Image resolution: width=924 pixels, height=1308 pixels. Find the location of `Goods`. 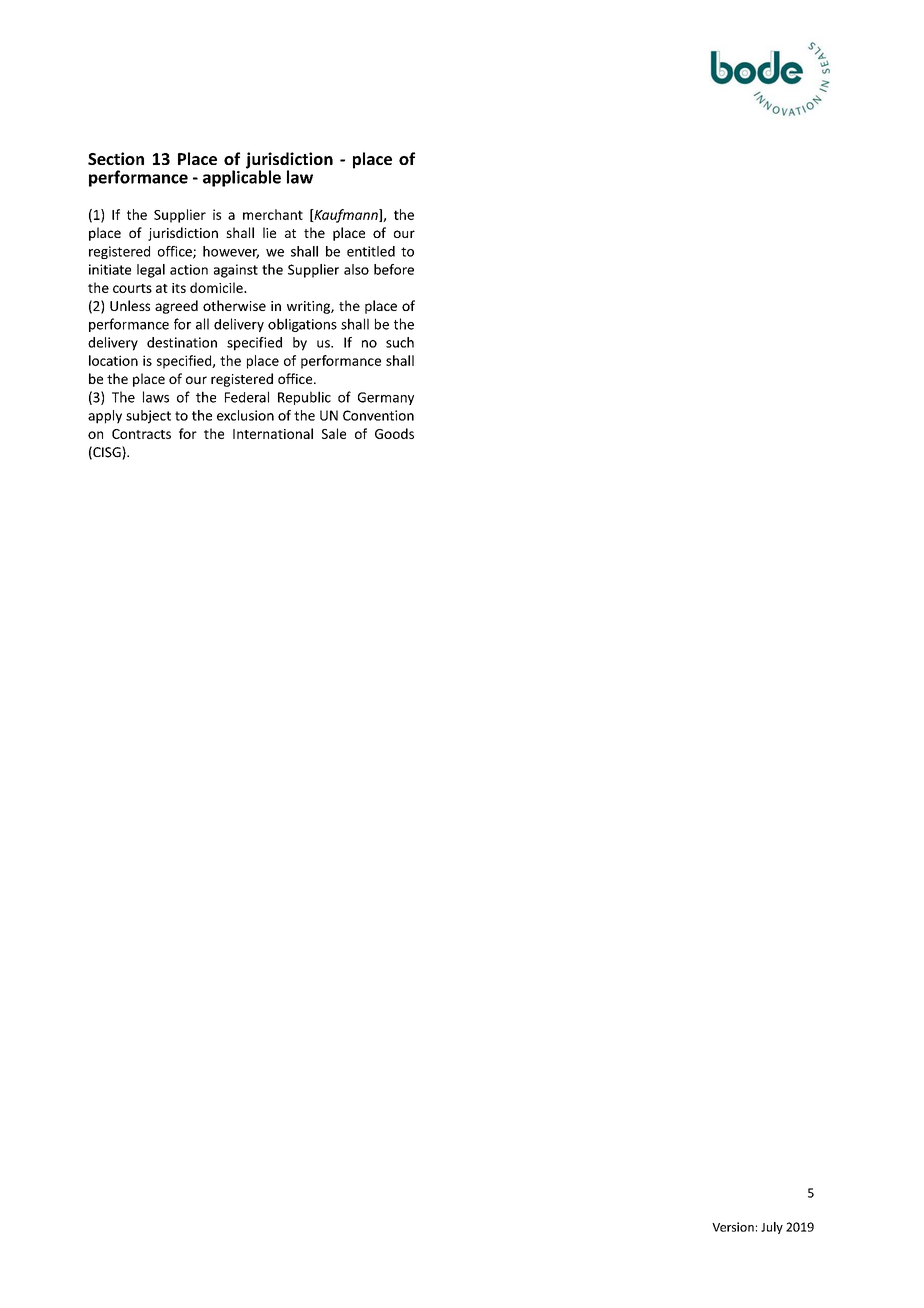

Goods is located at coordinates (394, 433).
